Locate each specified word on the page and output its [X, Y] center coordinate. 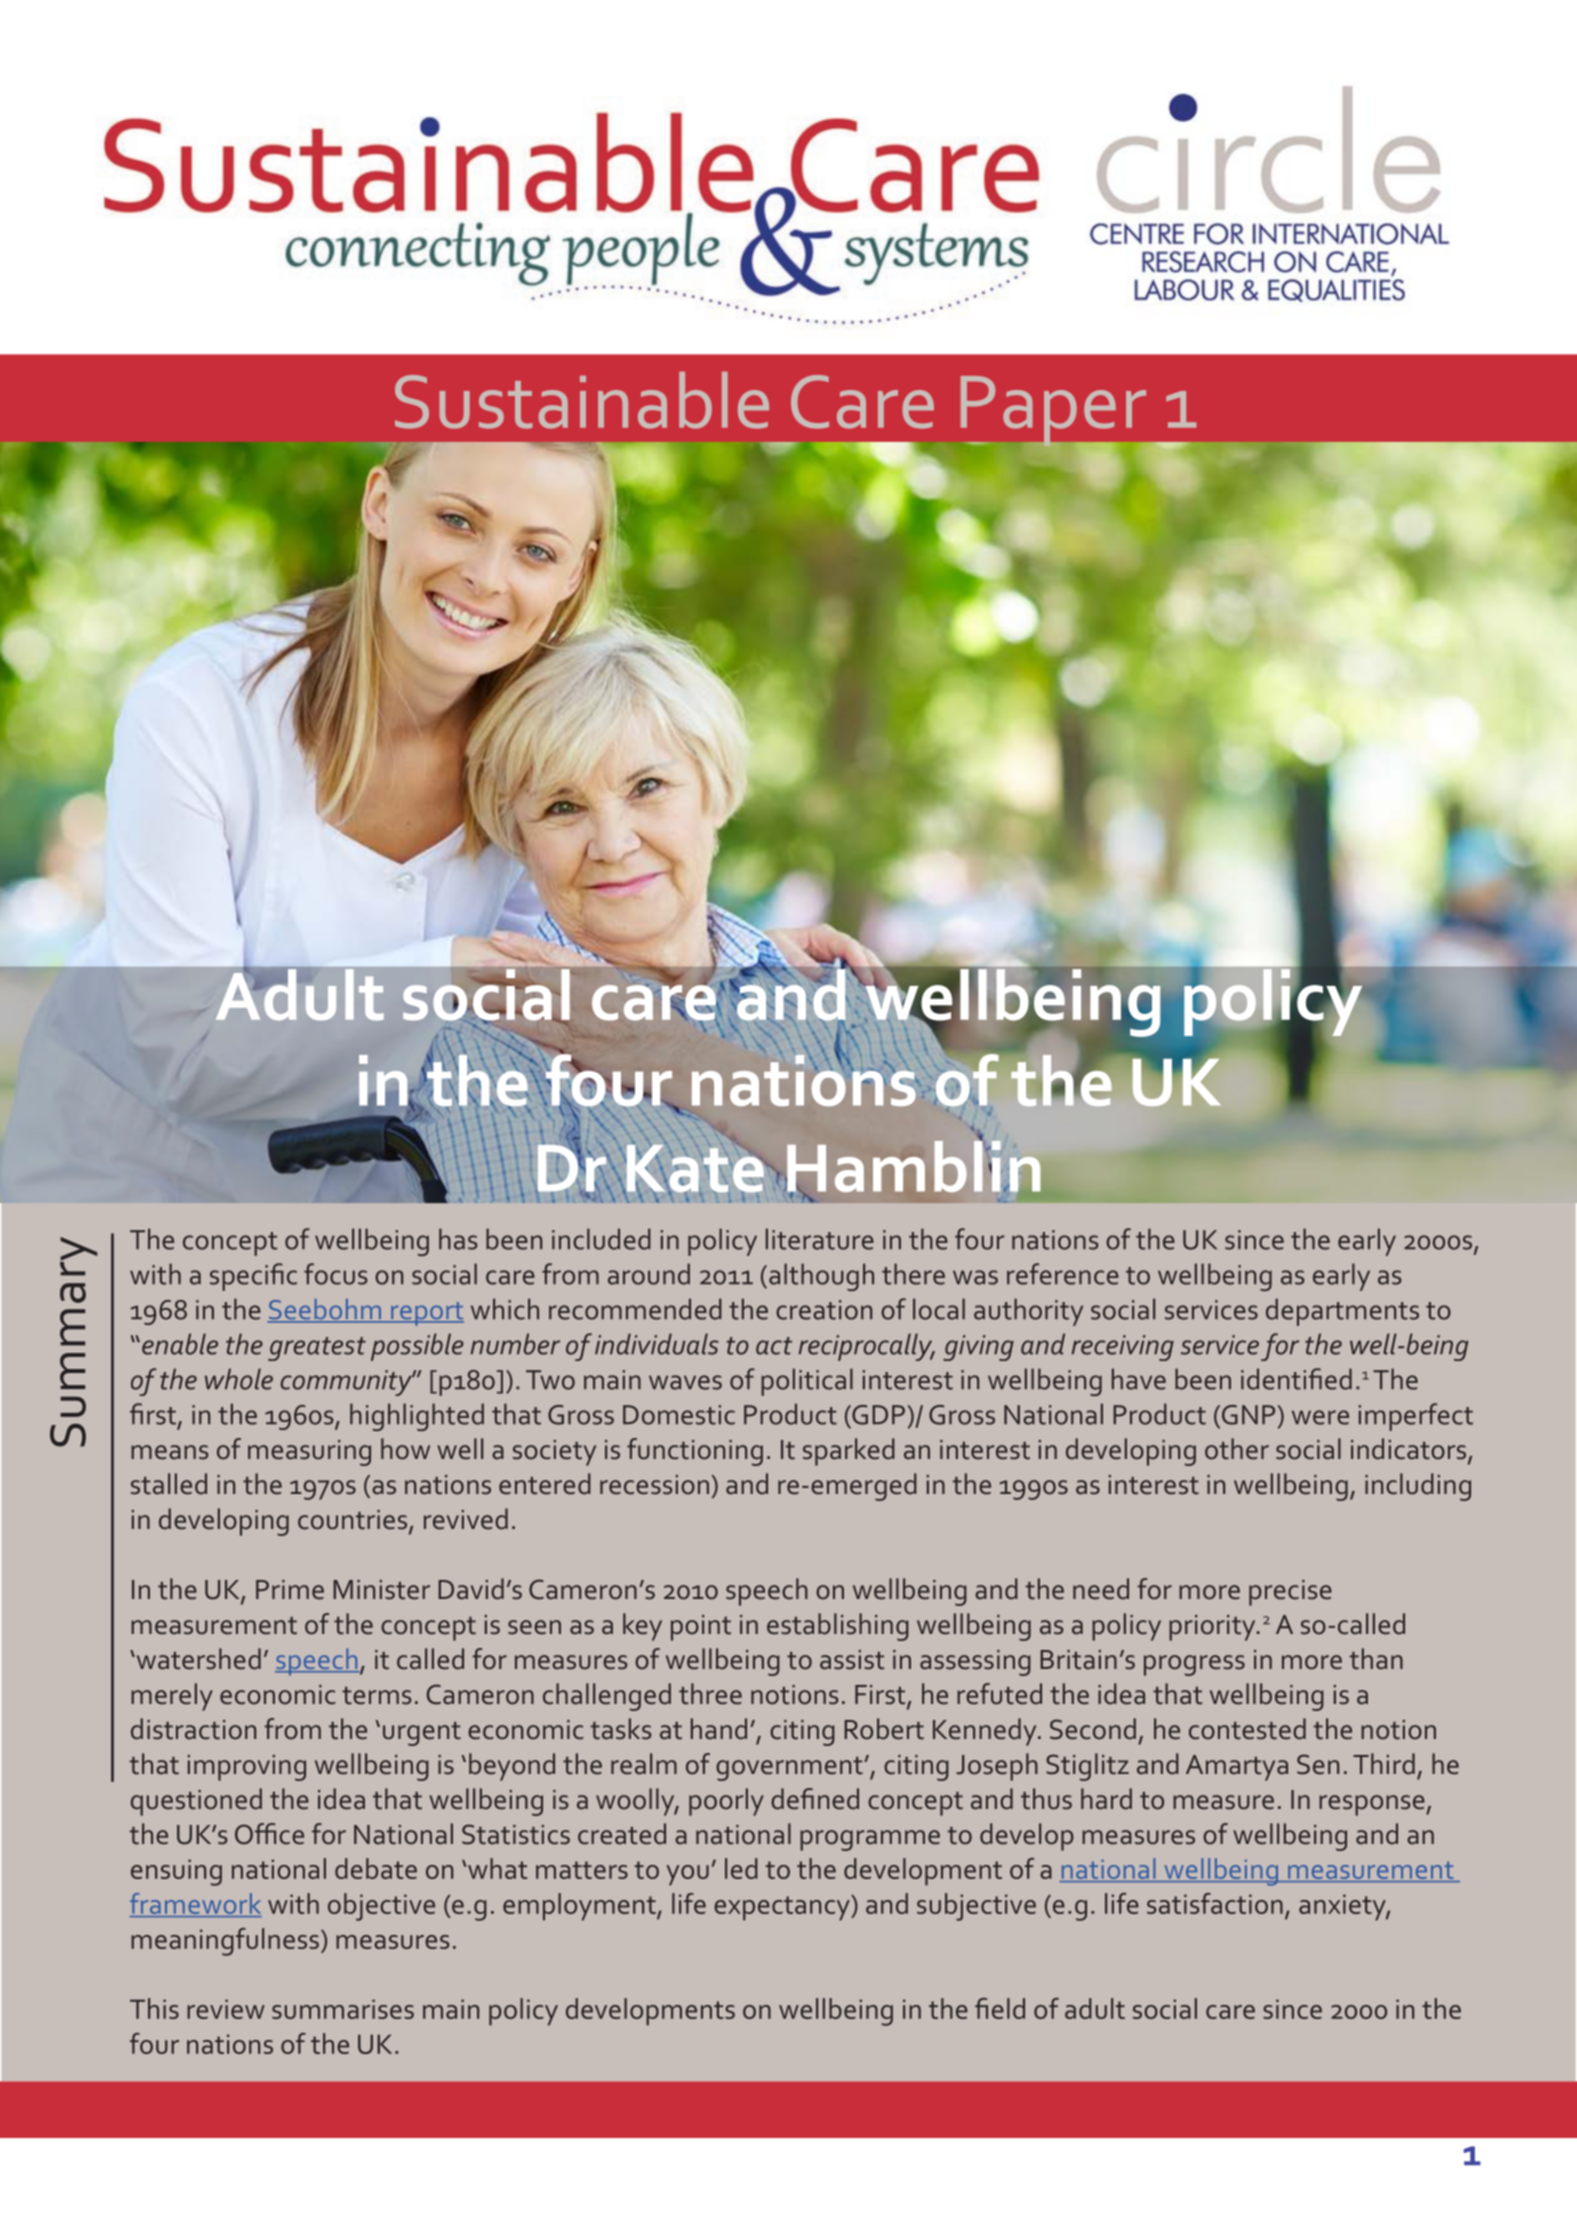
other [1237, 1449]
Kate [695, 1168]
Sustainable [582, 400]
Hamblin [913, 1166]
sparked [849, 1452]
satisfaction [1215, 1903]
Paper [1055, 412]
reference [1063, 1274]
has [458, 1239]
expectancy [783, 1908]
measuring [309, 1453]
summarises [343, 2009]
